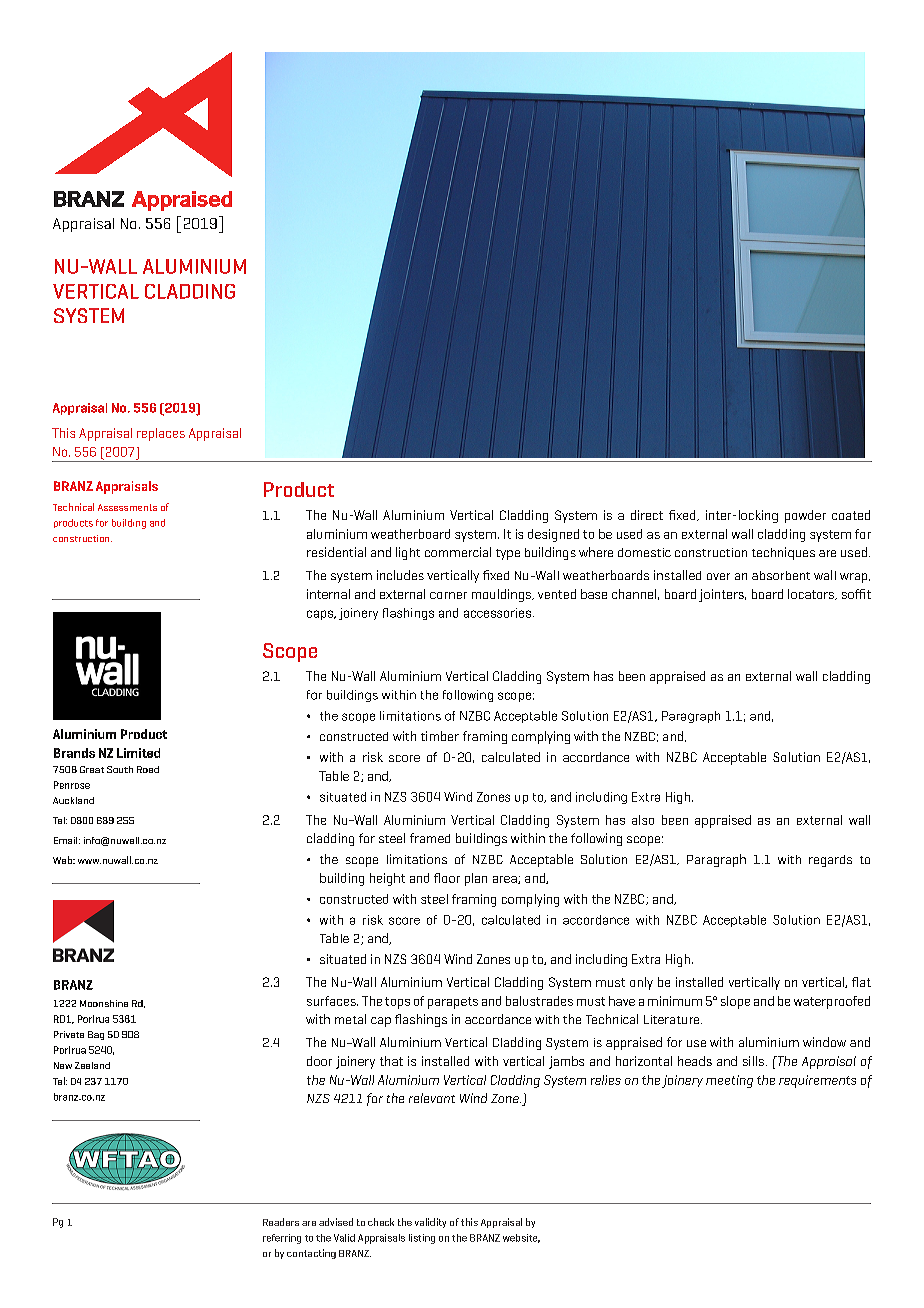 This screenshot has width=924, height=1308. Describe the element at coordinates (161, 434) in the screenshot. I see `replaces` at that location.
